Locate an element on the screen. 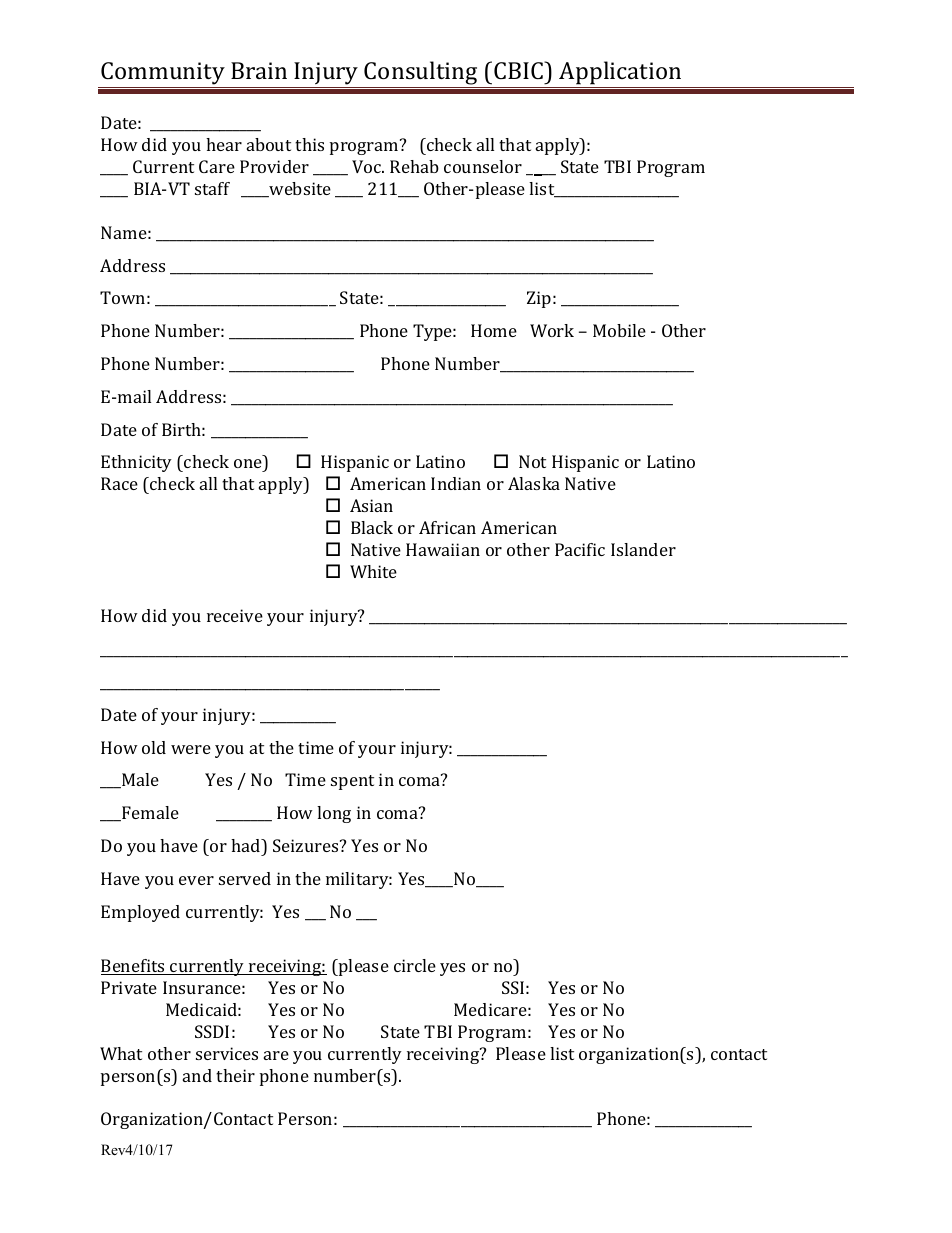 This screenshot has width=952, height=1233. Community is located at coordinates (163, 75).
